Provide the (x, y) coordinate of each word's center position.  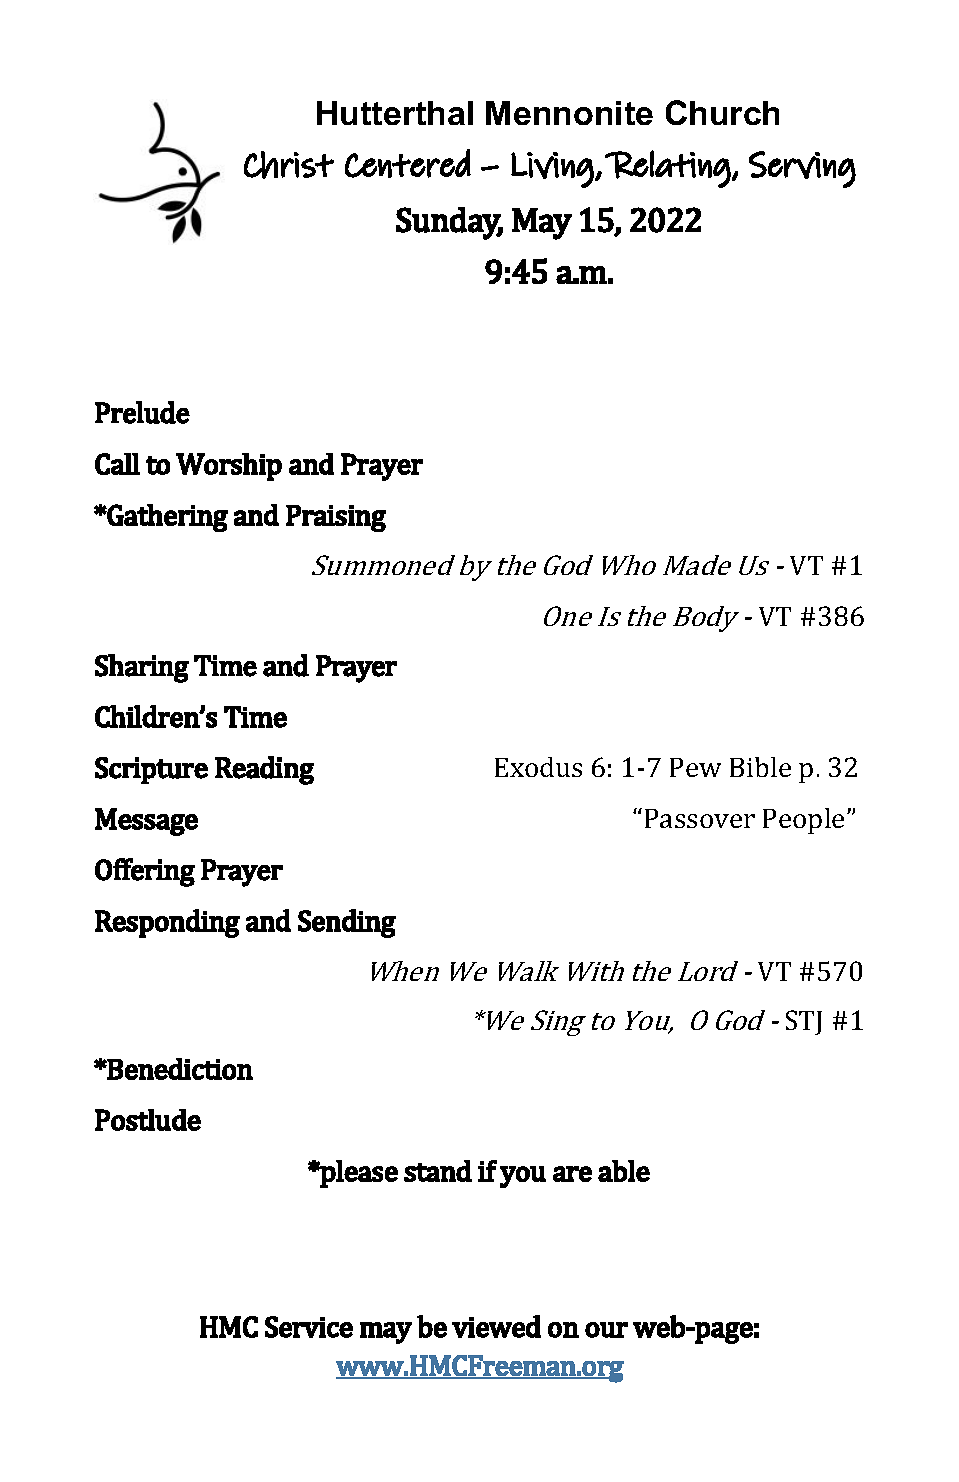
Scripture (151, 770)
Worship (229, 467)
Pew (695, 767)
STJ (804, 1022)
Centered (408, 163)
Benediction (179, 1069)
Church (722, 112)
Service (309, 1327)
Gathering (167, 518)
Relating (668, 169)
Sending (347, 923)
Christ (289, 165)
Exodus (538, 767)
